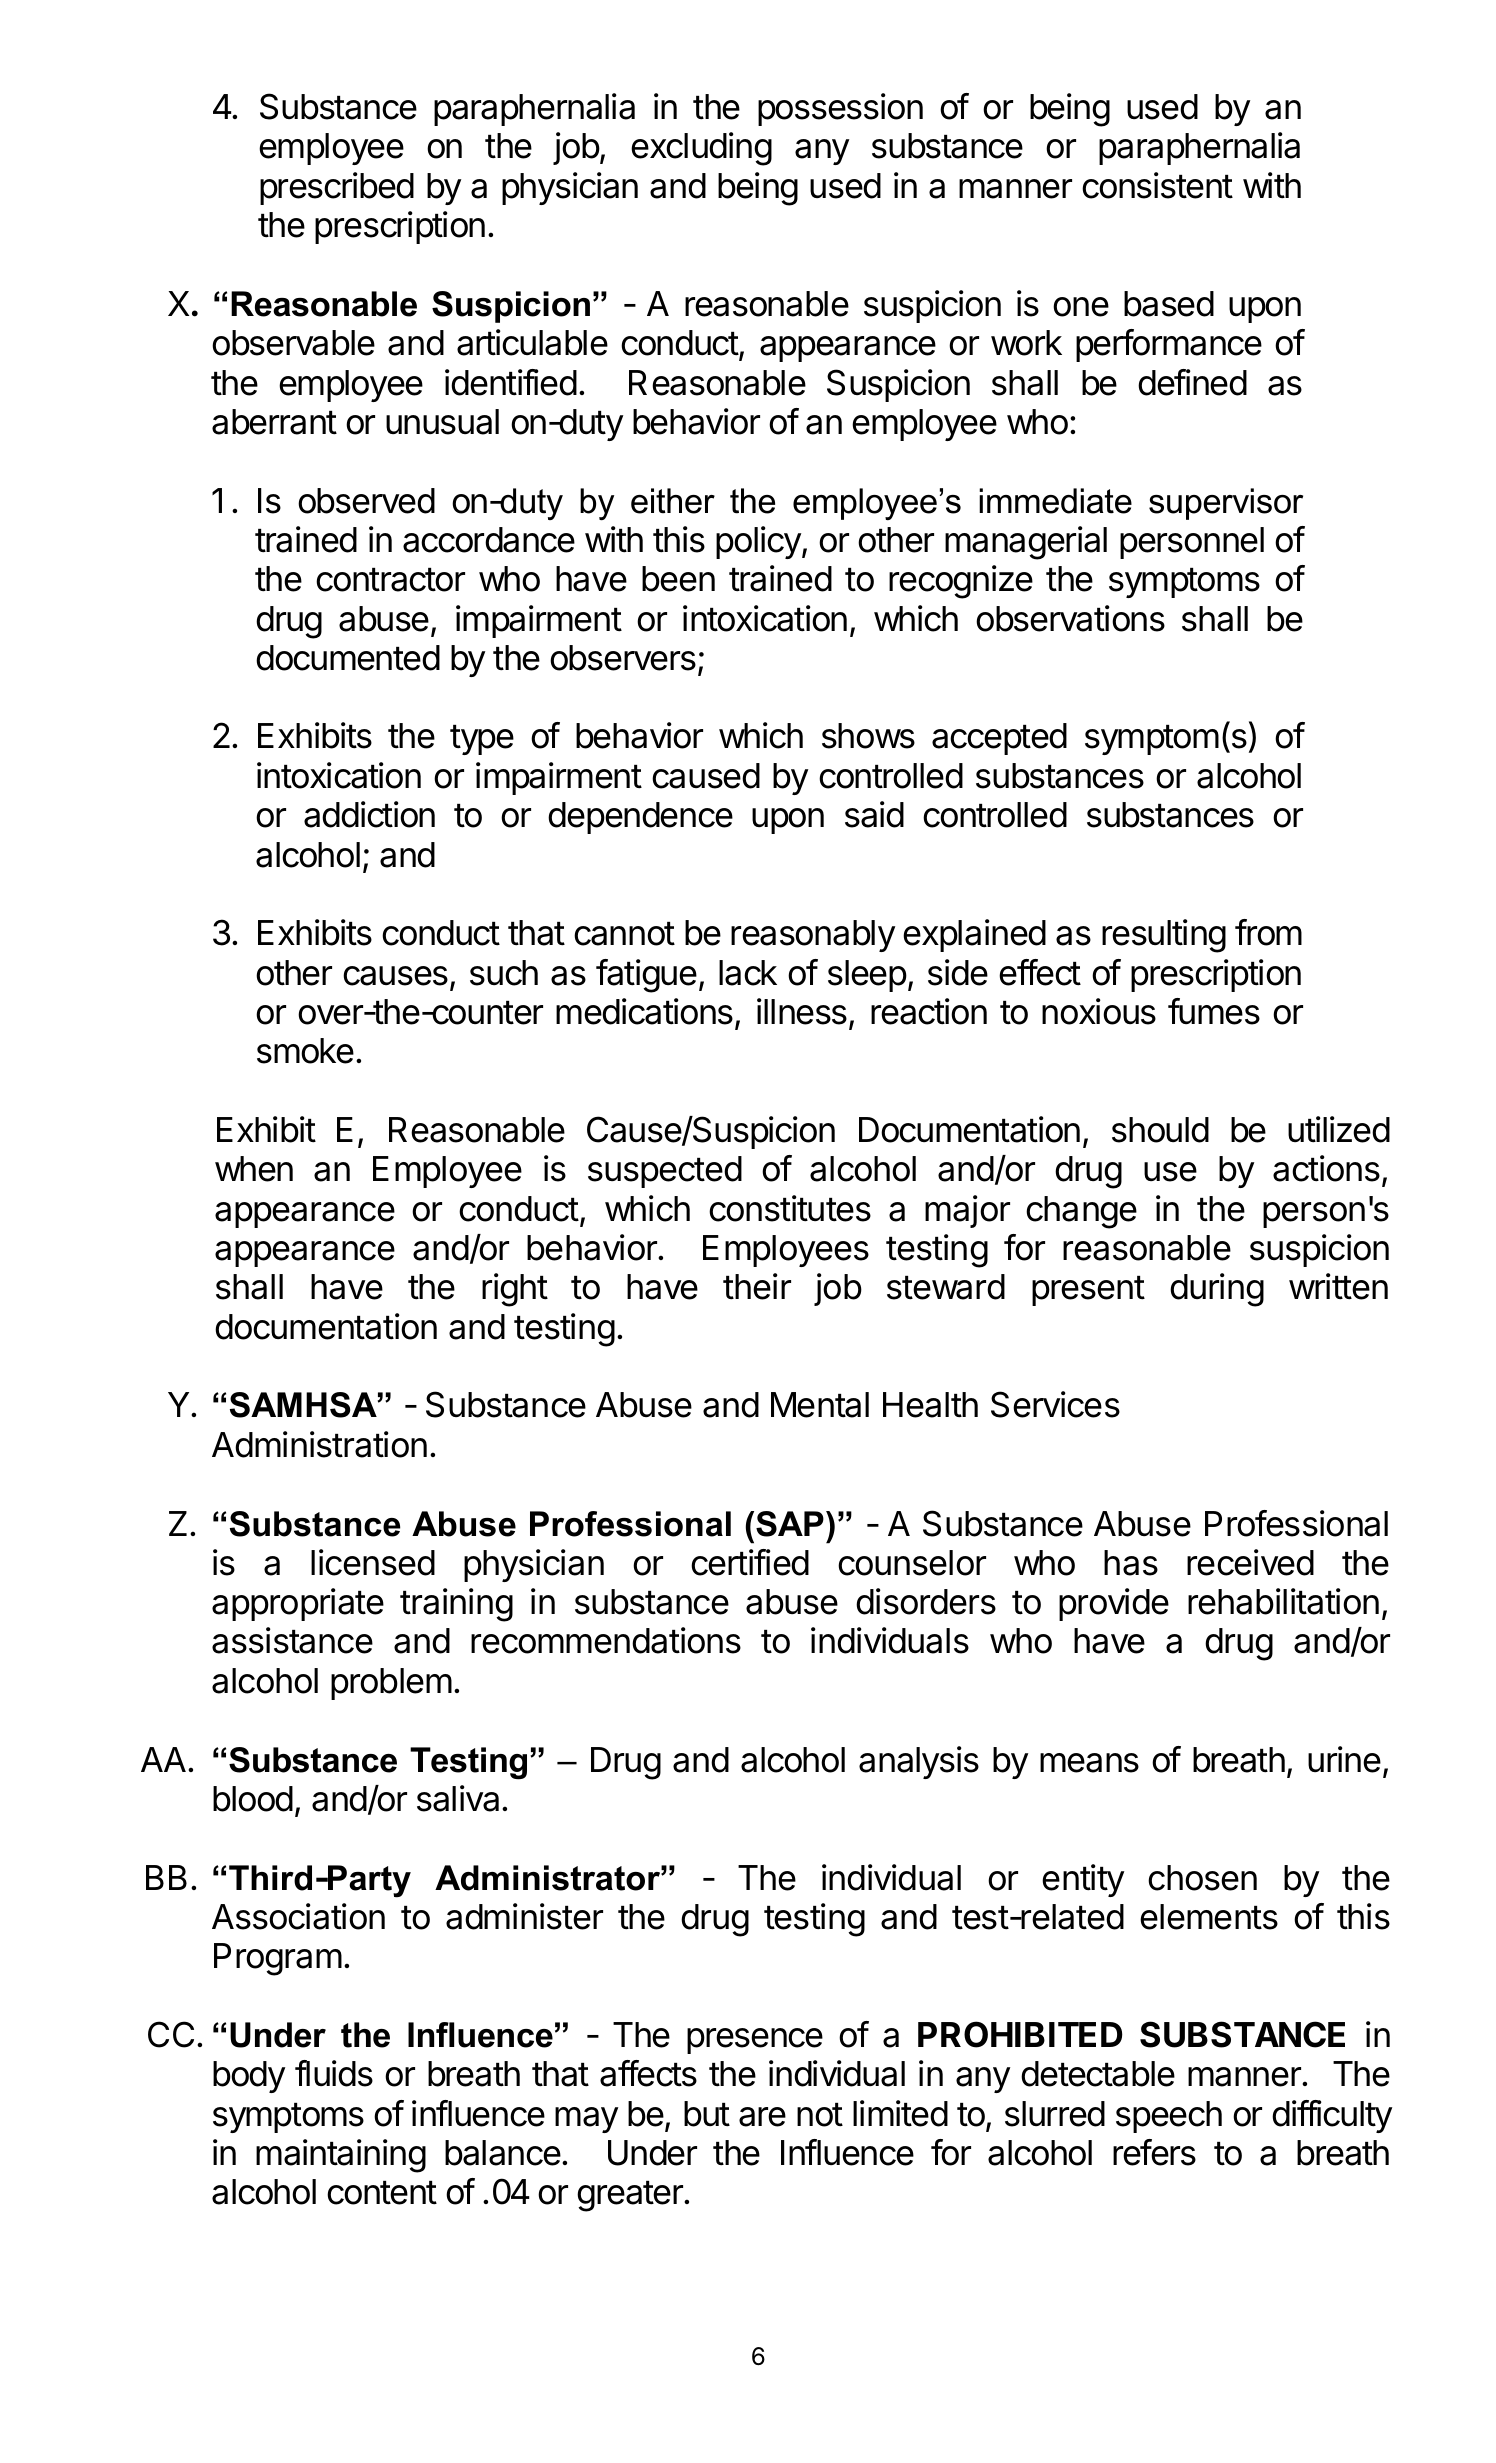 The width and height of the screenshot is (1496, 2463). What do you see at coordinates (1157, 185) in the screenshot?
I see `consistent` at bounding box center [1157, 185].
